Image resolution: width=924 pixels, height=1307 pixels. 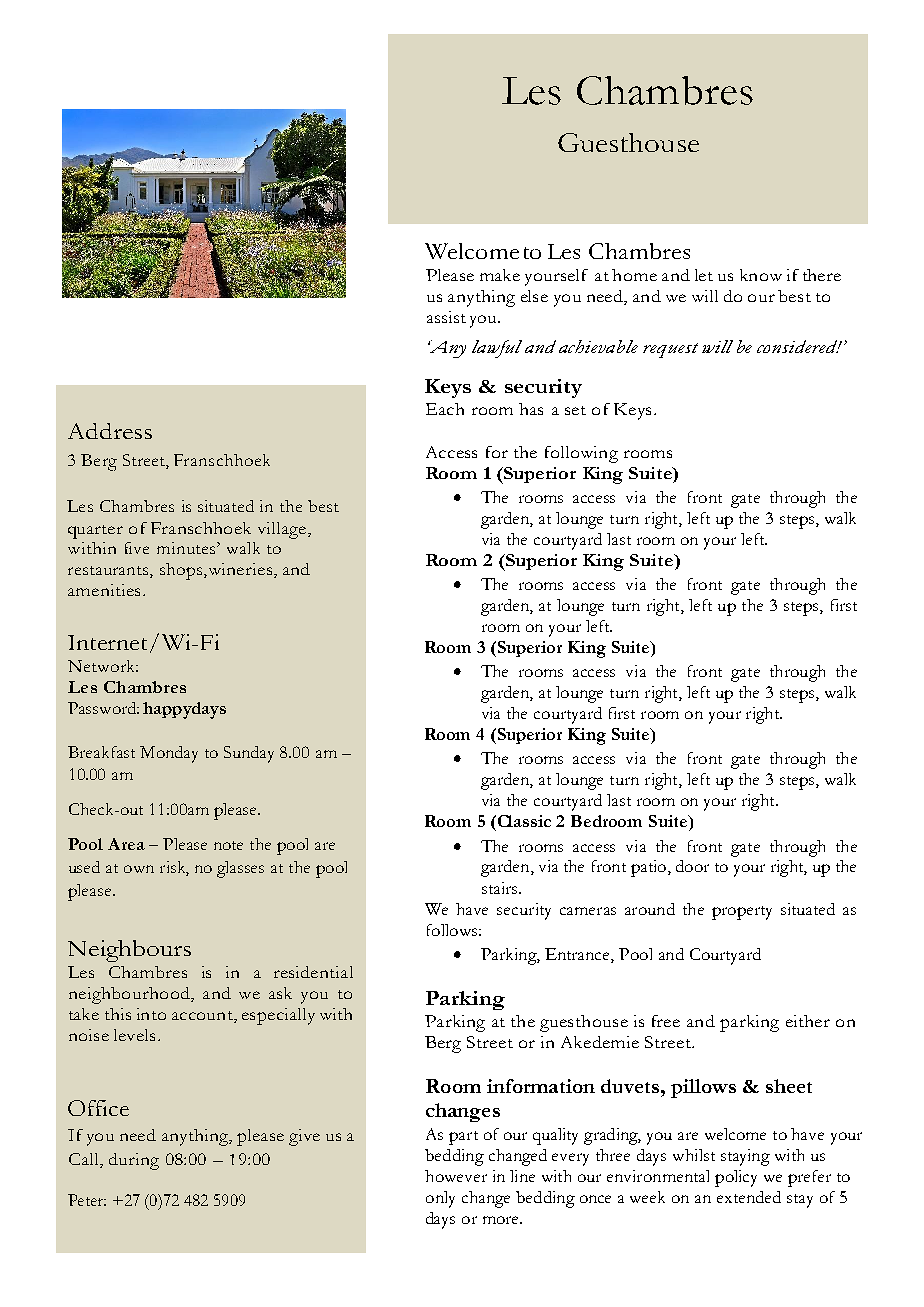 I want to click on however, so click(x=456, y=1176).
